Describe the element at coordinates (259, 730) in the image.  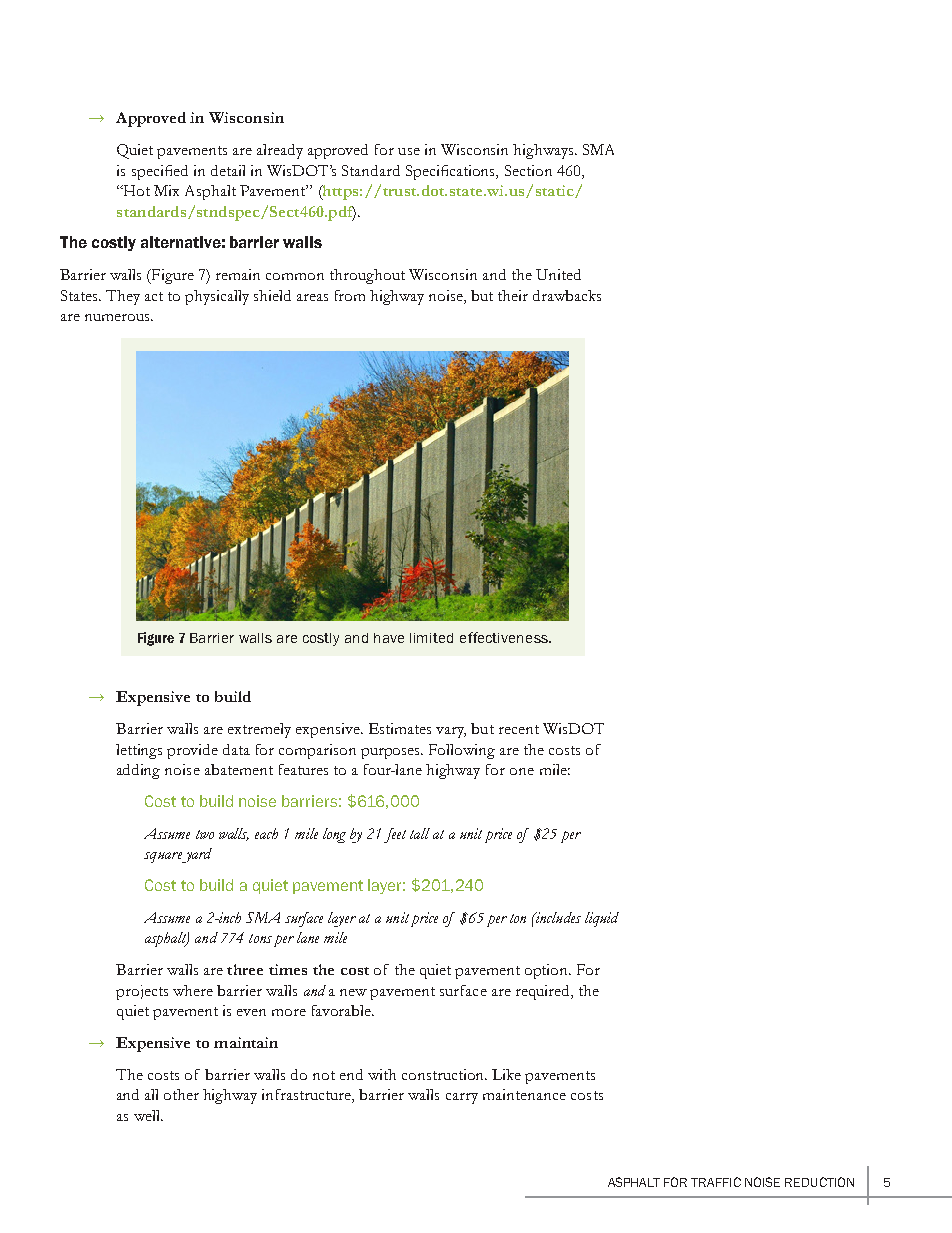
I see `extremely` at that location.
